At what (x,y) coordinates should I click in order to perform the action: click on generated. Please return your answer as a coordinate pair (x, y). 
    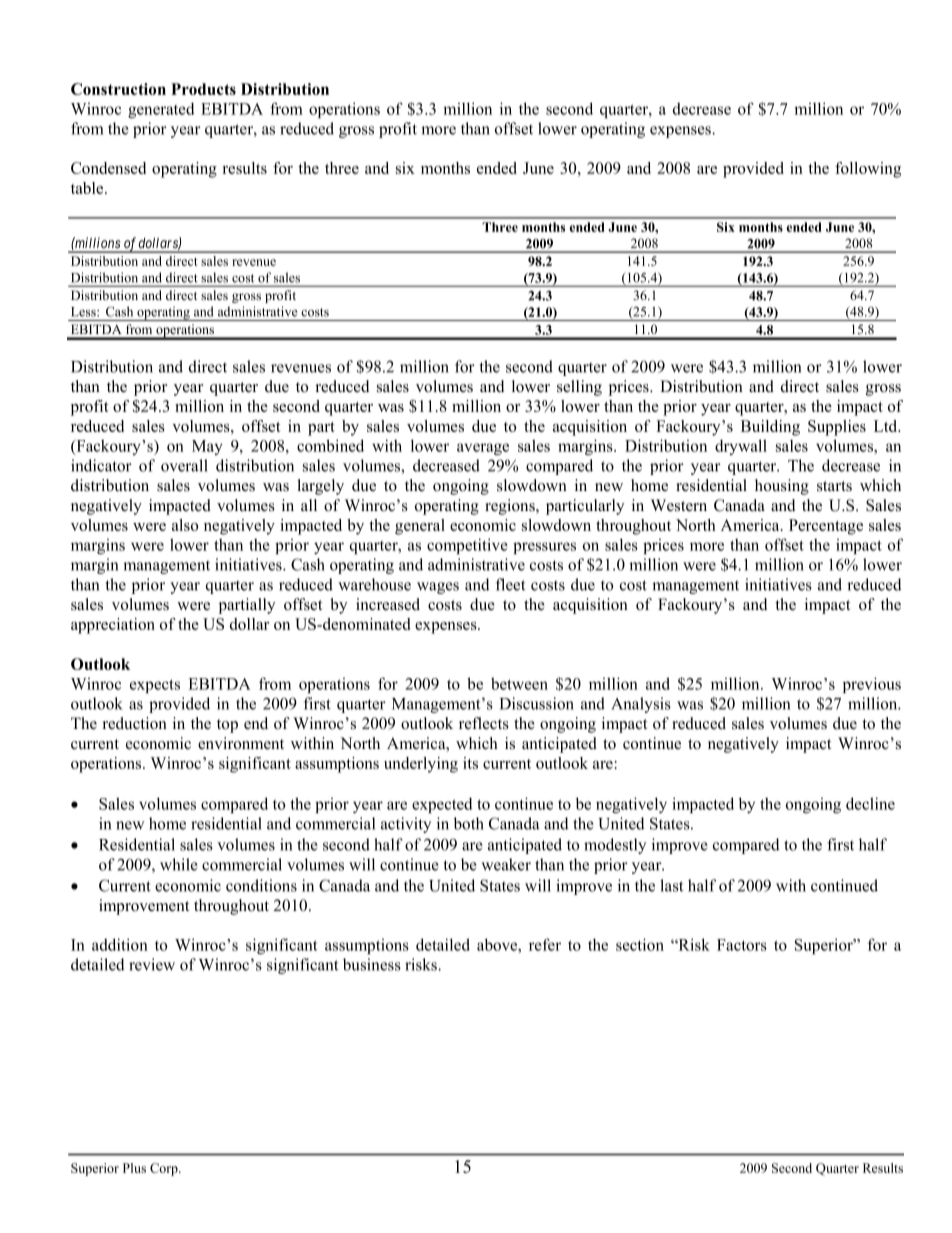
    Looking at the image, I should click on (161, 110).
